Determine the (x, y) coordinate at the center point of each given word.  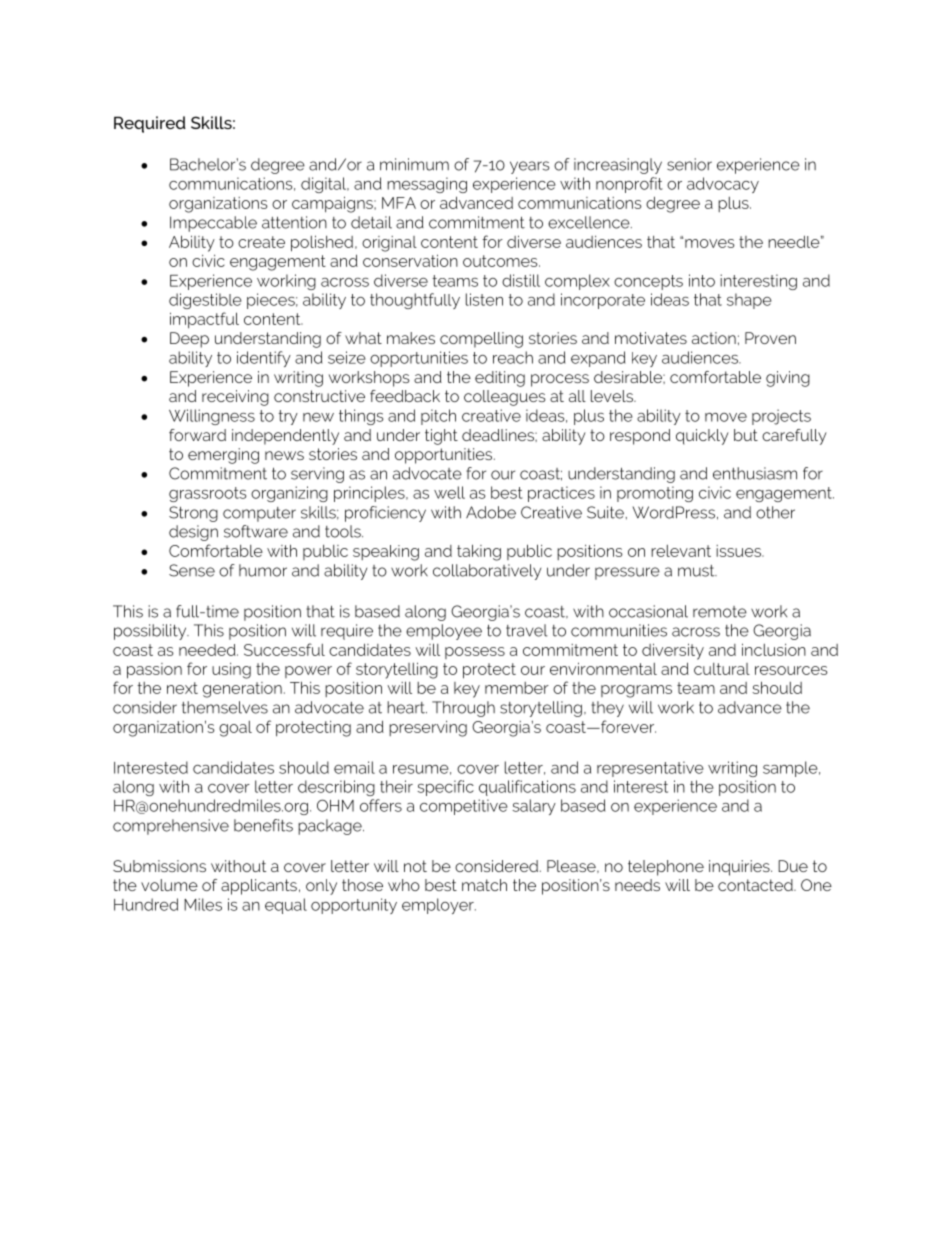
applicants (259, 887)
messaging (427, 185)
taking (479, 552)
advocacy (723, 185)
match (484, 885)
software (256, 531)
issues (739, 551)
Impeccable (213, 224)
